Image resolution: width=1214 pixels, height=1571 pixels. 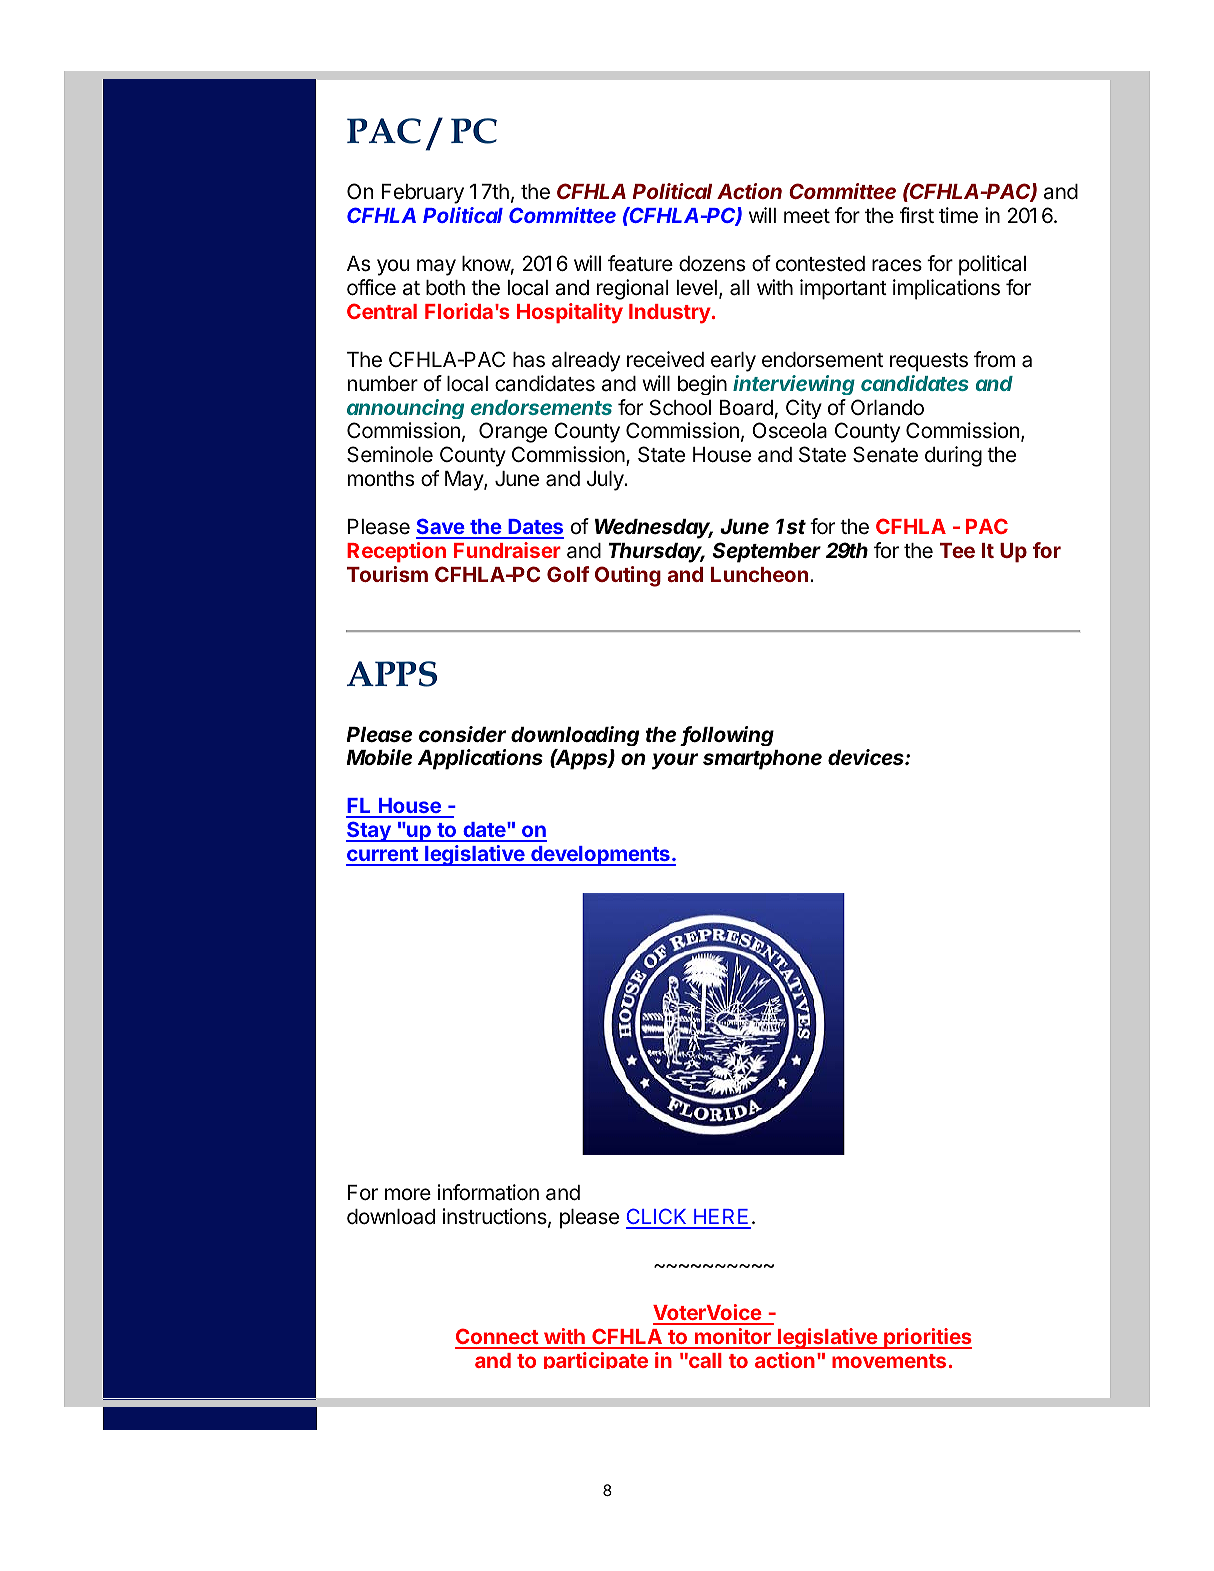 I want to click on February, so click(x=423, y=194).
